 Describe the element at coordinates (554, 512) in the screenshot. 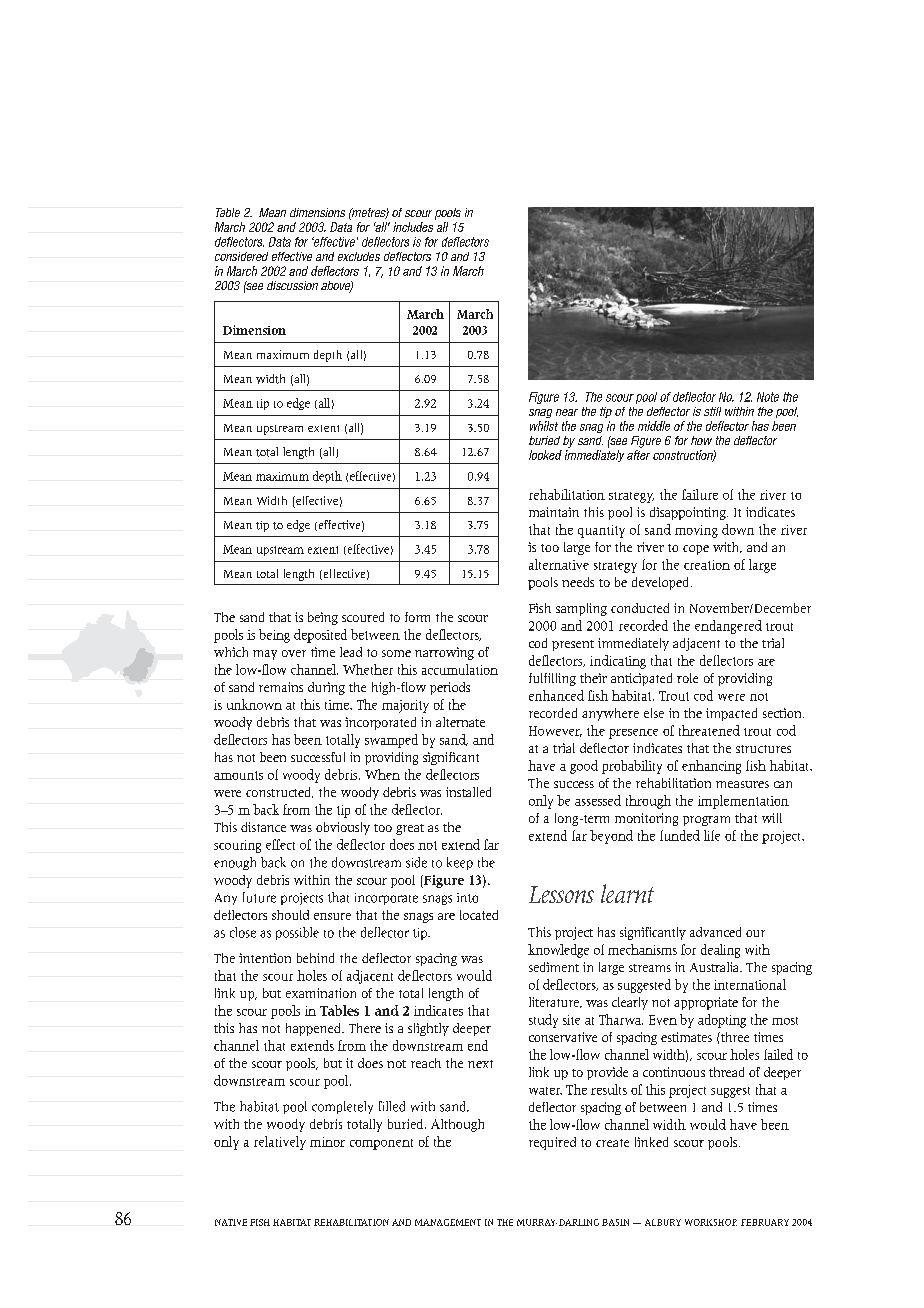

I see `maintain` at that location.
